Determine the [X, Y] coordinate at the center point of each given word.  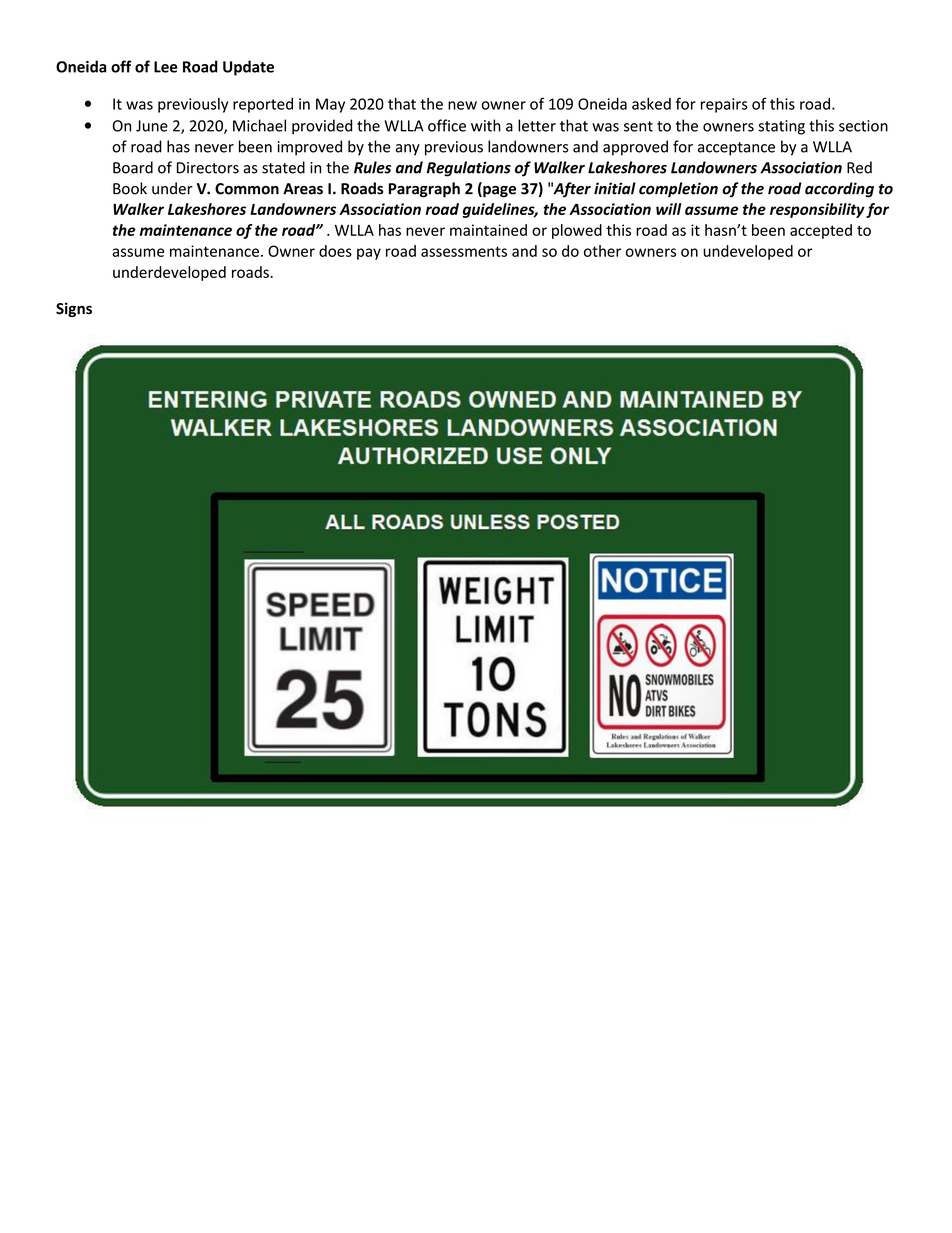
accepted [821, 231]
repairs [724, 105]
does [335, 251]
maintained [488, 230]
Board [133, 167]
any [407, 150]
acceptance [736, 149]
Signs [74, 309]
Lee [166, 67]
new [462, 105]
